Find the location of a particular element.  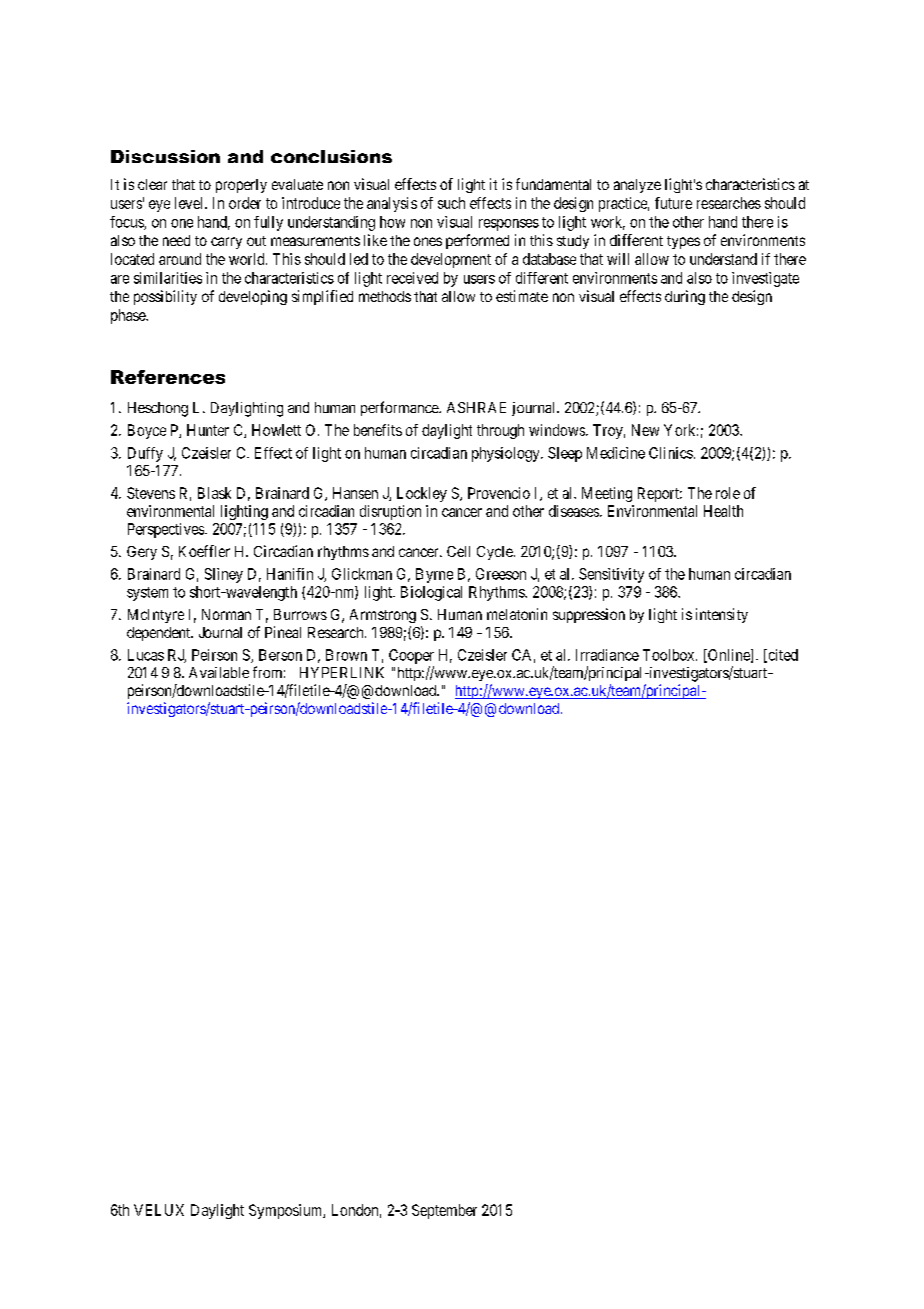

September is located at coordinates (444, 1211).
